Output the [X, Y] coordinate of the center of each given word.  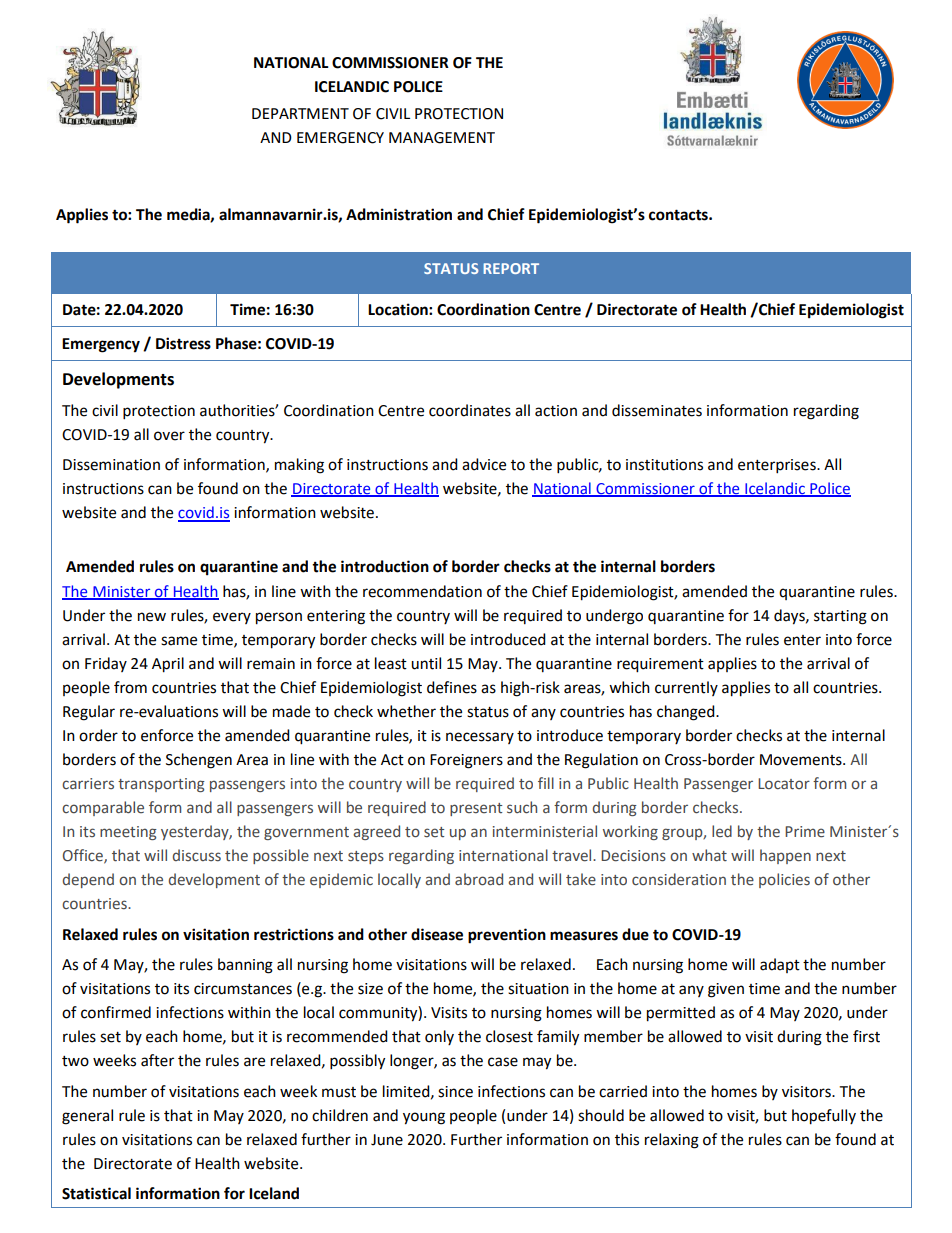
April [168, 665]
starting [840, 617]
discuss [197, 855]
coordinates [470, 410]
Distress [183, 343]
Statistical [96, 1193]
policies [784, 880]
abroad [479, 879]
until [426, 663]
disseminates [657, 410]
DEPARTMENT [300, 113]
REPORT [511, 268]
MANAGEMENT [442, 138]
